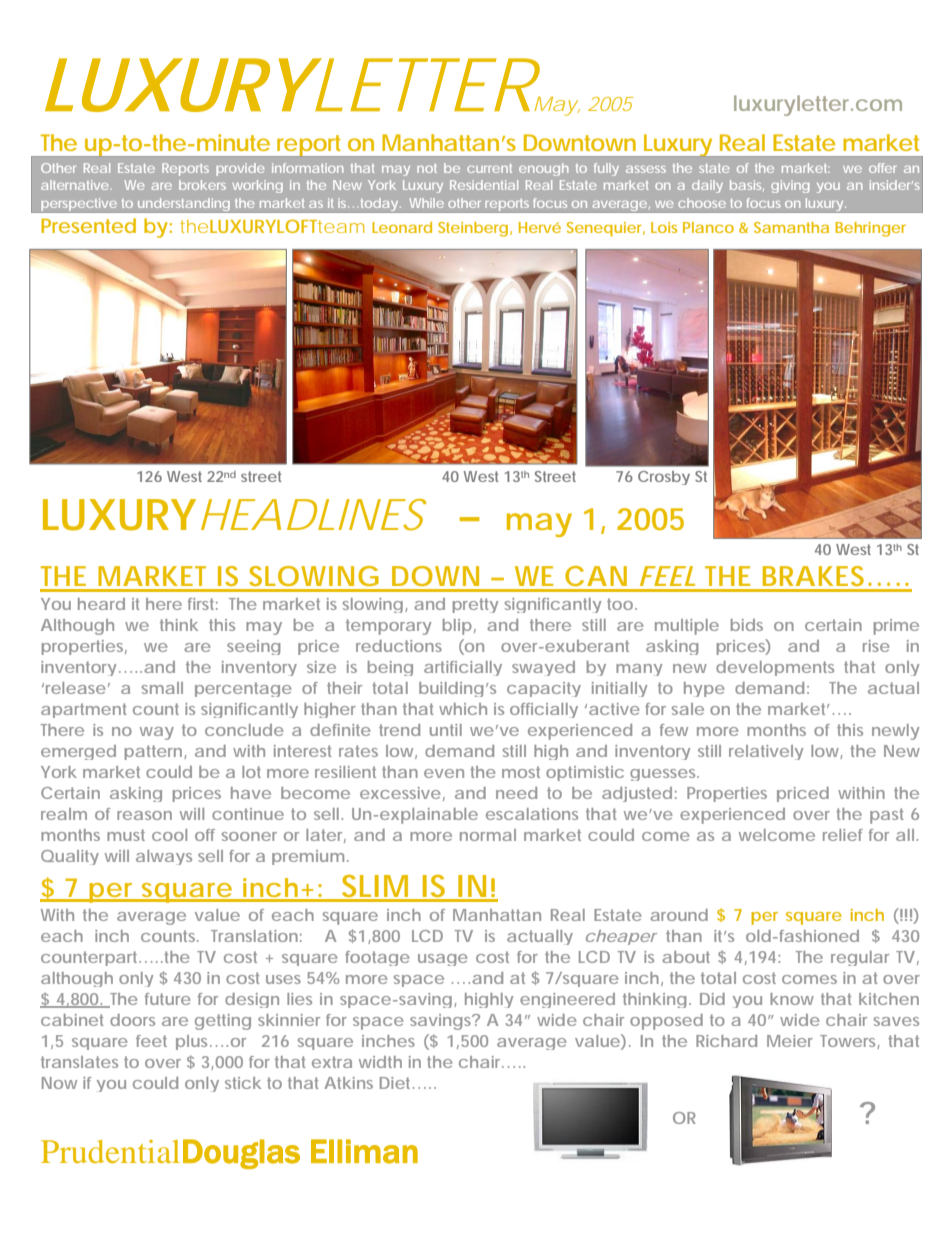 Image resolution: width=952 pixels, height=1233 pixels. Describe the element at coordinates (202, 185) in the screenshot. I see `brokers` at that location.
